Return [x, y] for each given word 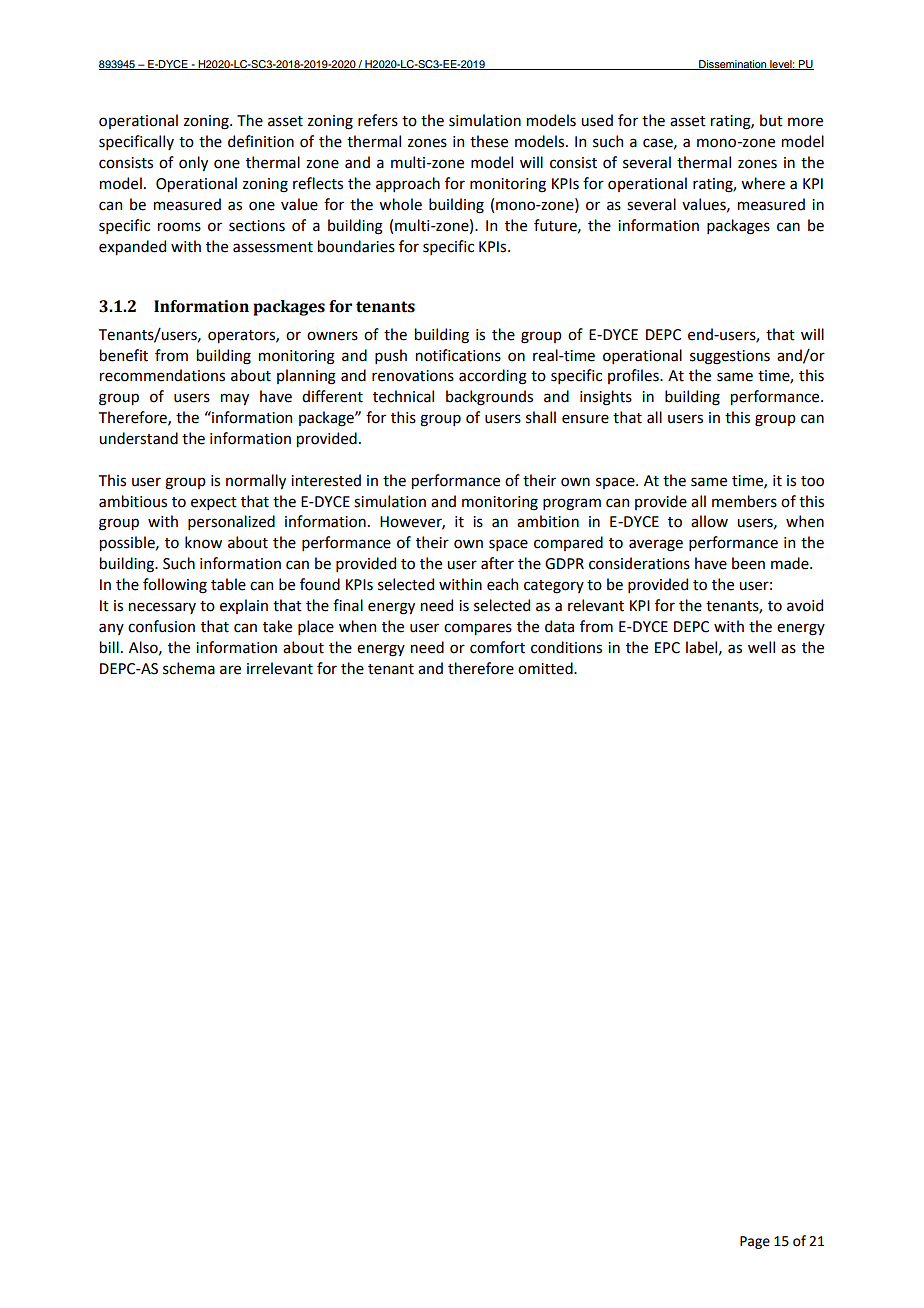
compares [478, 629]
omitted [546, 668]
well [761, 647]
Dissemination [733, 65]
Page [755, 1242]
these [489, 141]
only [193, 163]
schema [189, 668]
